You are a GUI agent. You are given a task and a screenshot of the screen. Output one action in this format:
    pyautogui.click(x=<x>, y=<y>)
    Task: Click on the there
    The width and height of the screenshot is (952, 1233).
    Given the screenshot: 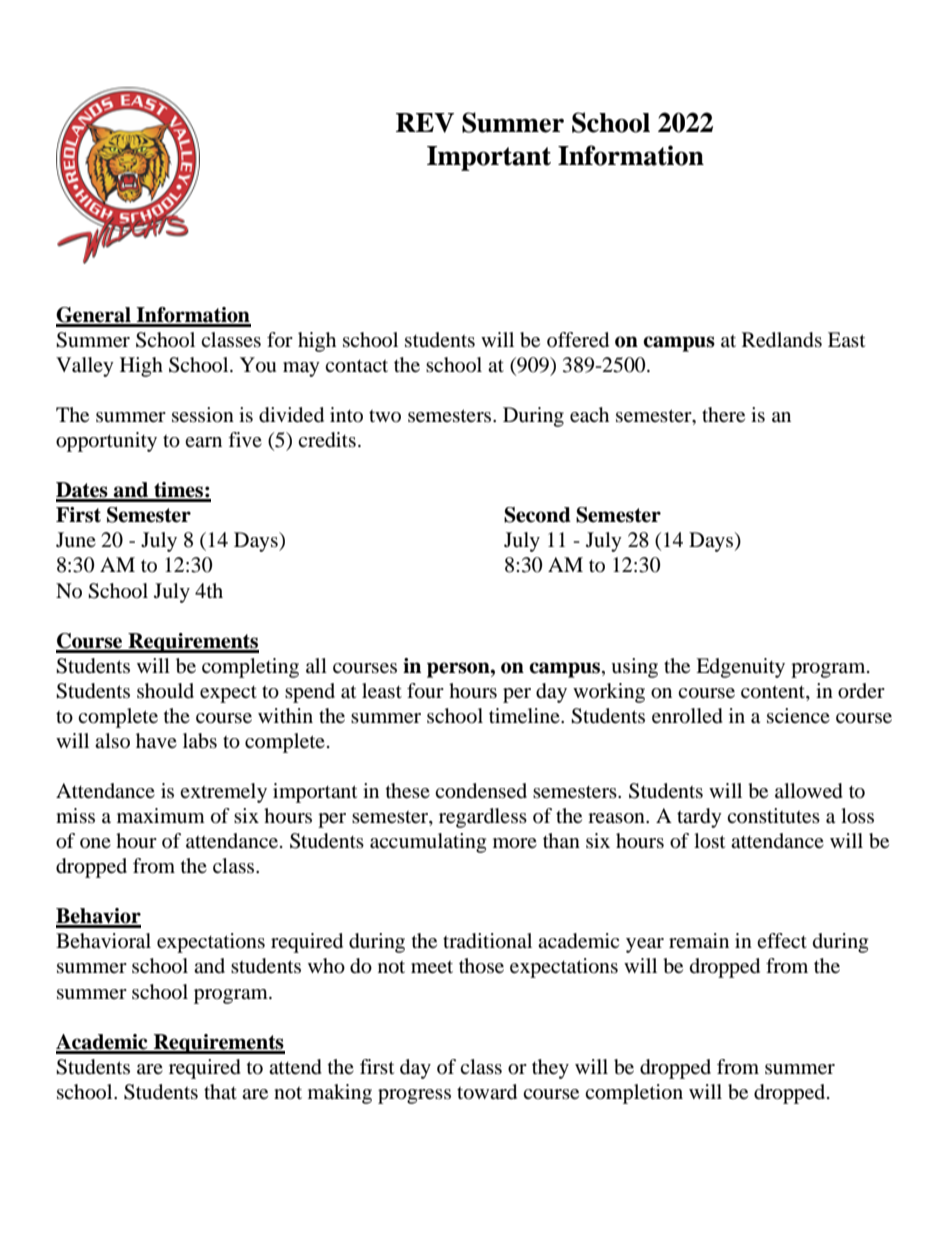 What is the action you would take?
    pyautogui.click(x=723, y=415)
